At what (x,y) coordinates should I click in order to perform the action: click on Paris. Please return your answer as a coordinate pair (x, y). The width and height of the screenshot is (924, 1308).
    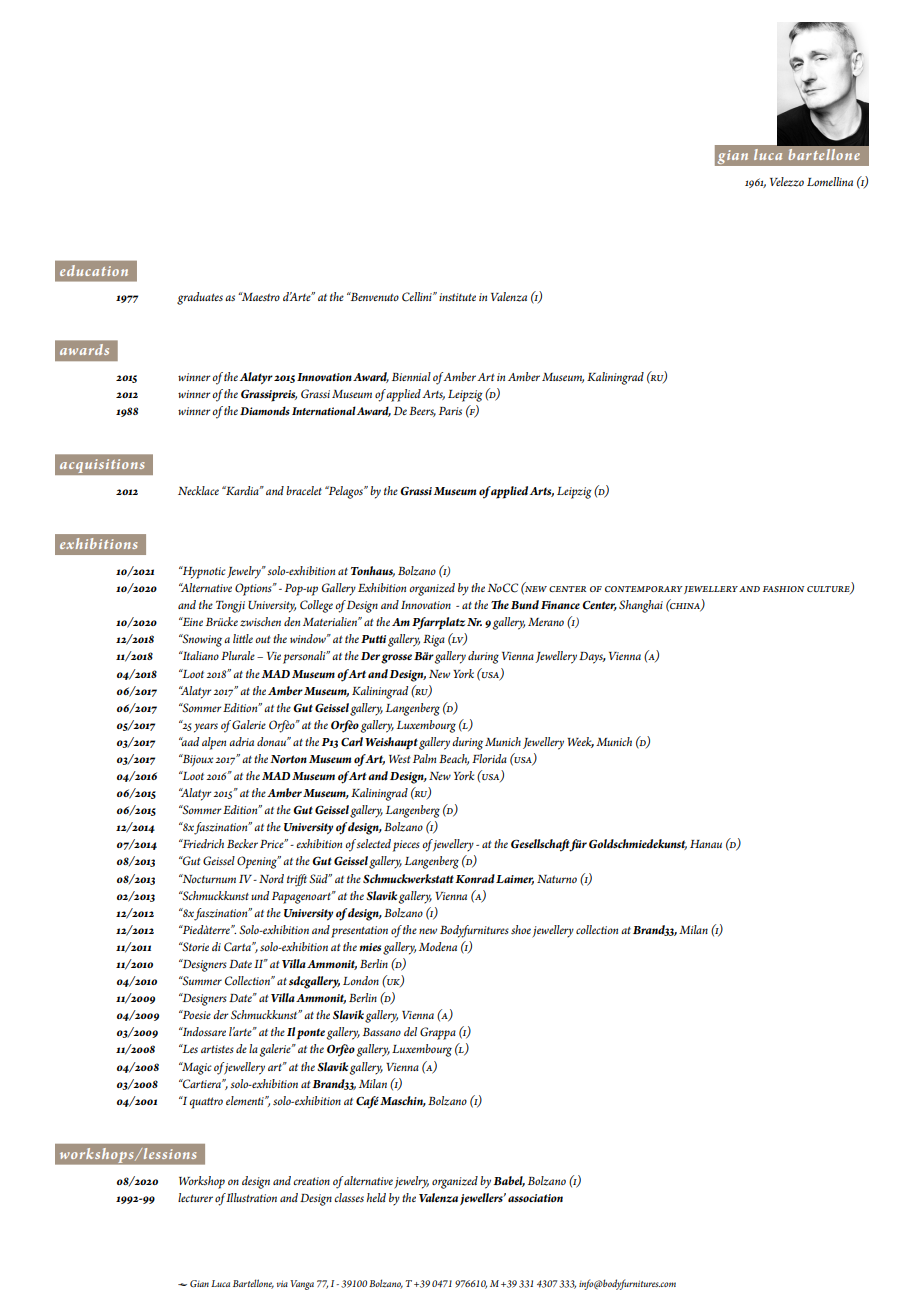
    Looking at the image, I should click on (450, 411).
